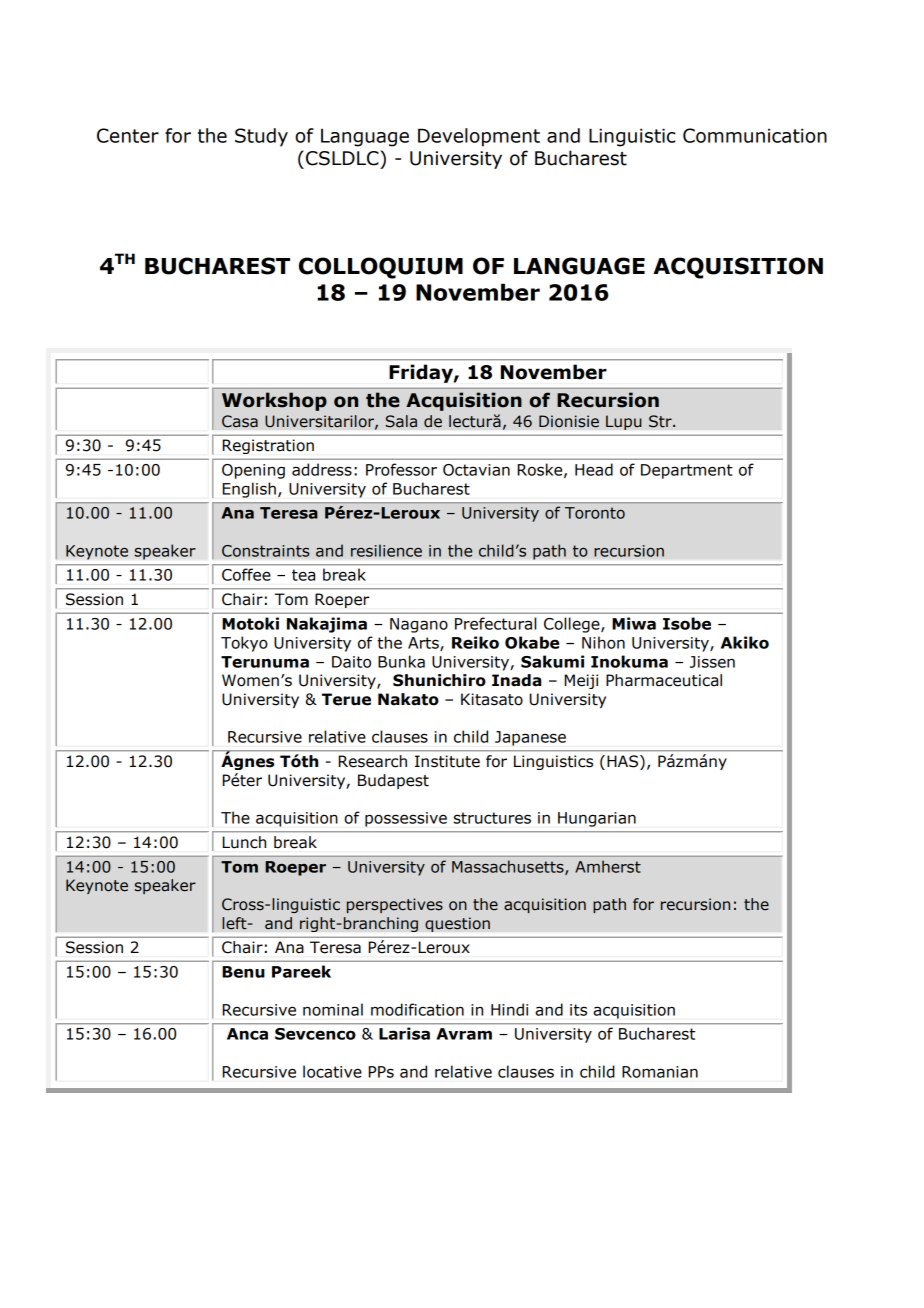 Image resolution: width=924 pixels, height=1308 pixels. Describe the element at coordinates (261, 137) in the screenshot. I see `Study` at that location.
